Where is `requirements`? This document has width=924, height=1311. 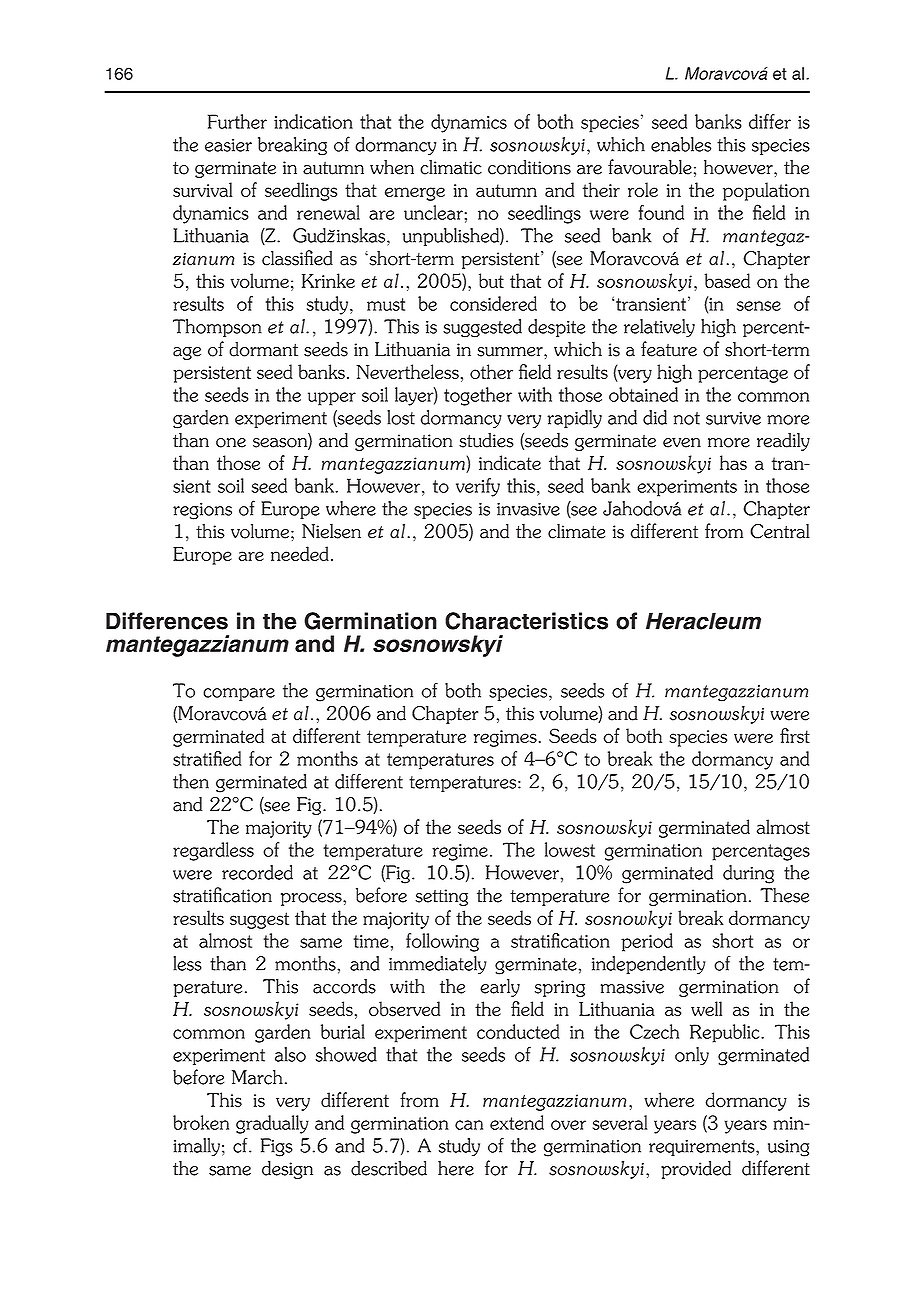 requirements is located at coordinates (703, 1148).
